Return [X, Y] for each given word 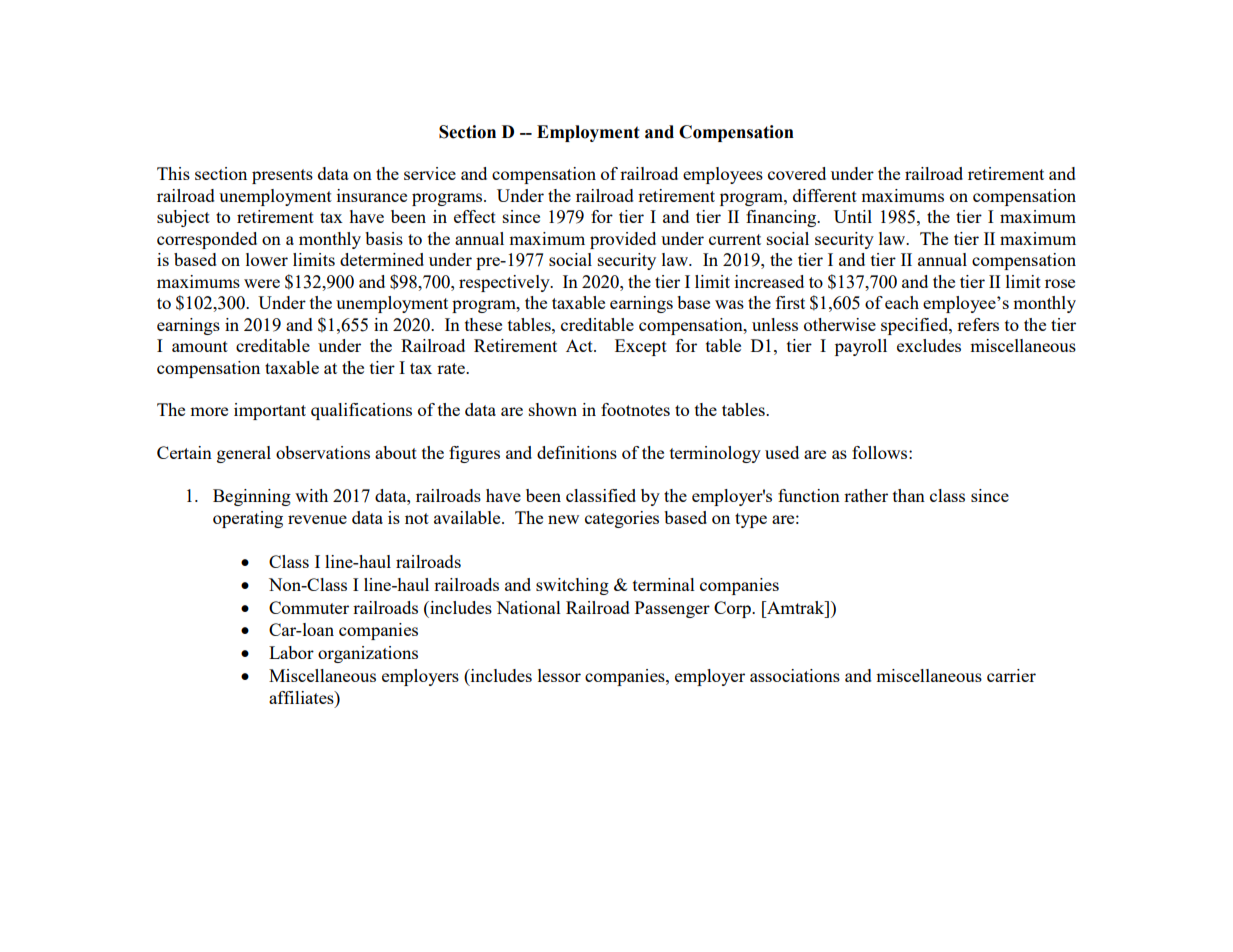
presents [282, 176]
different [825, 195]
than [909, 495]
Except [641, 347]
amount [200, 346]
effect [475, 216]
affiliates [302, 697]
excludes [929, 345]
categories [622, 519]
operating [248, 519]
